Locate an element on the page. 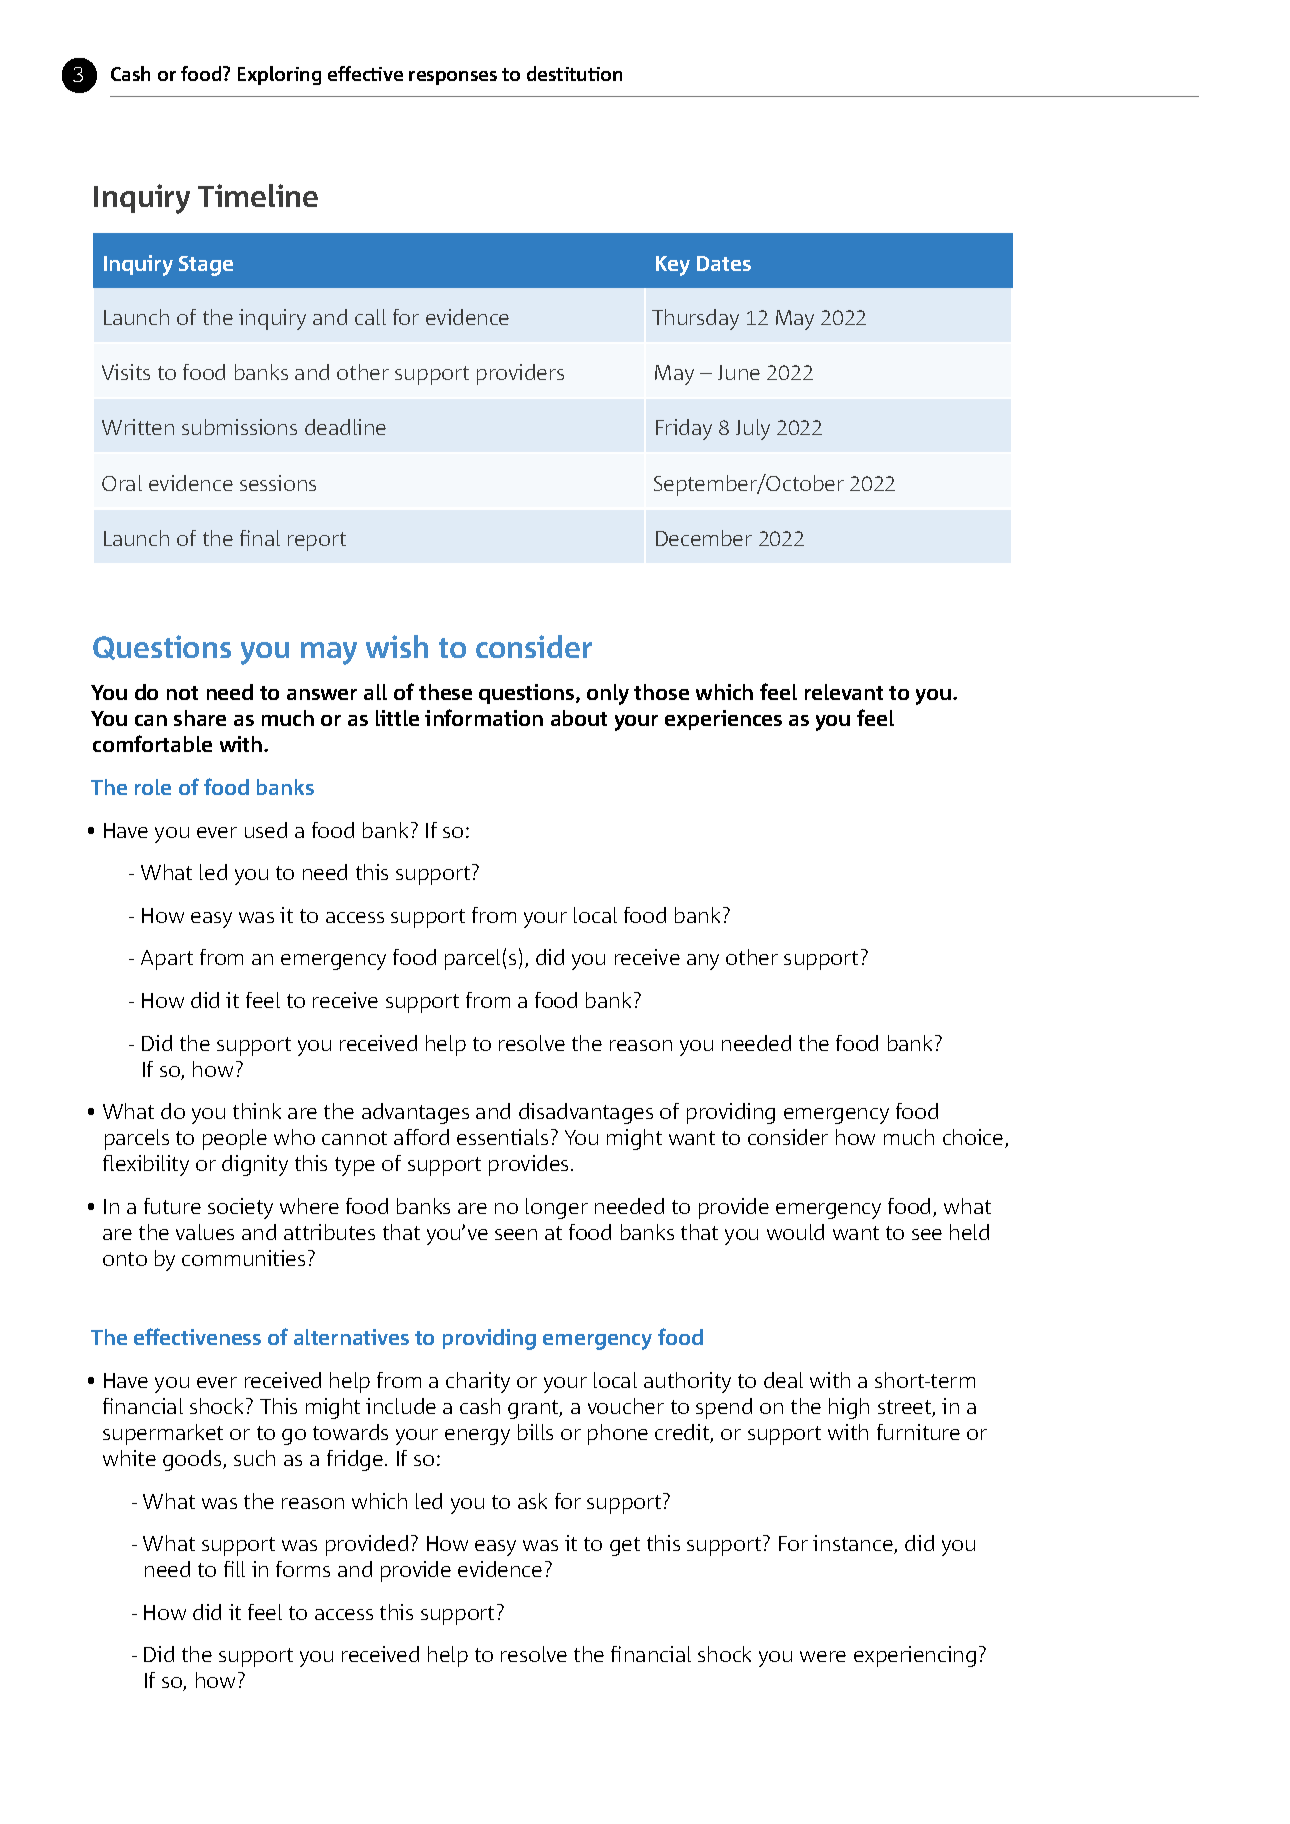  destitution is located at coordinates (574, 73).
